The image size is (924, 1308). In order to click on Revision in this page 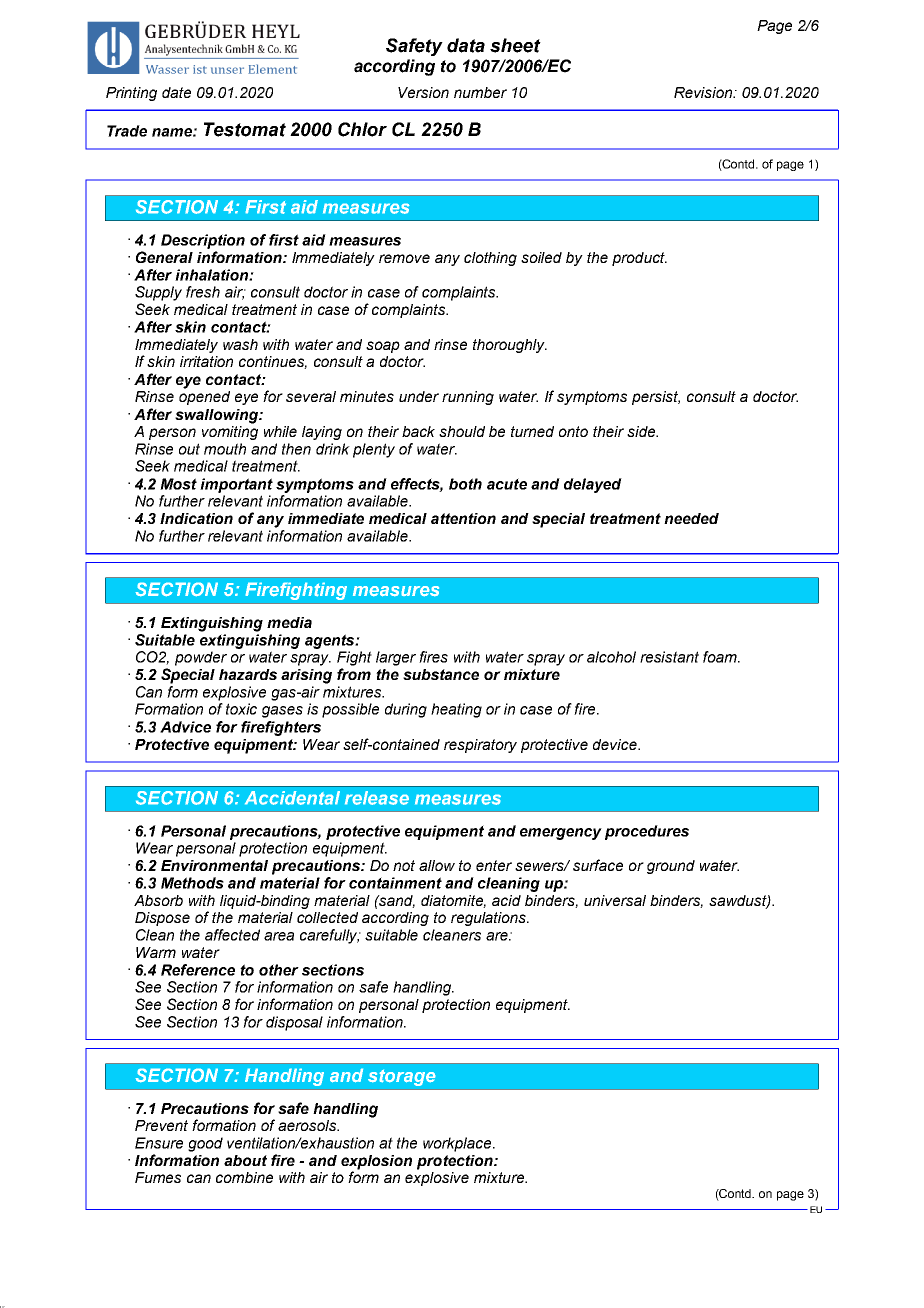, I will do `click(704, 92)`.
